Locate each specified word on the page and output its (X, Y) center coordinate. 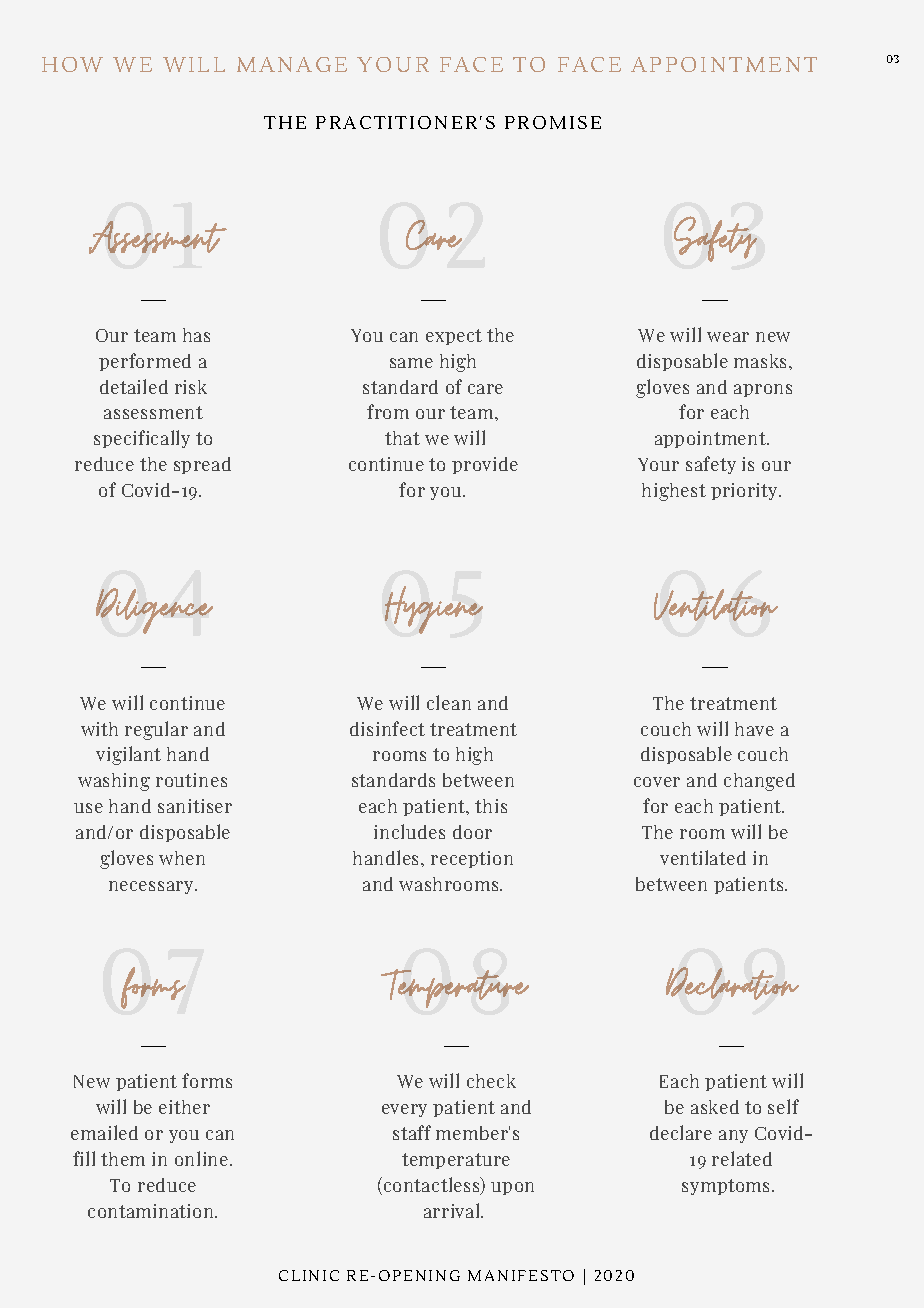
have (754, 729)
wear (728, 337)
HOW (72, 64)
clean (449, 702)
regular (156, 730)
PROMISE (553, 122)
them (123, 1159)
